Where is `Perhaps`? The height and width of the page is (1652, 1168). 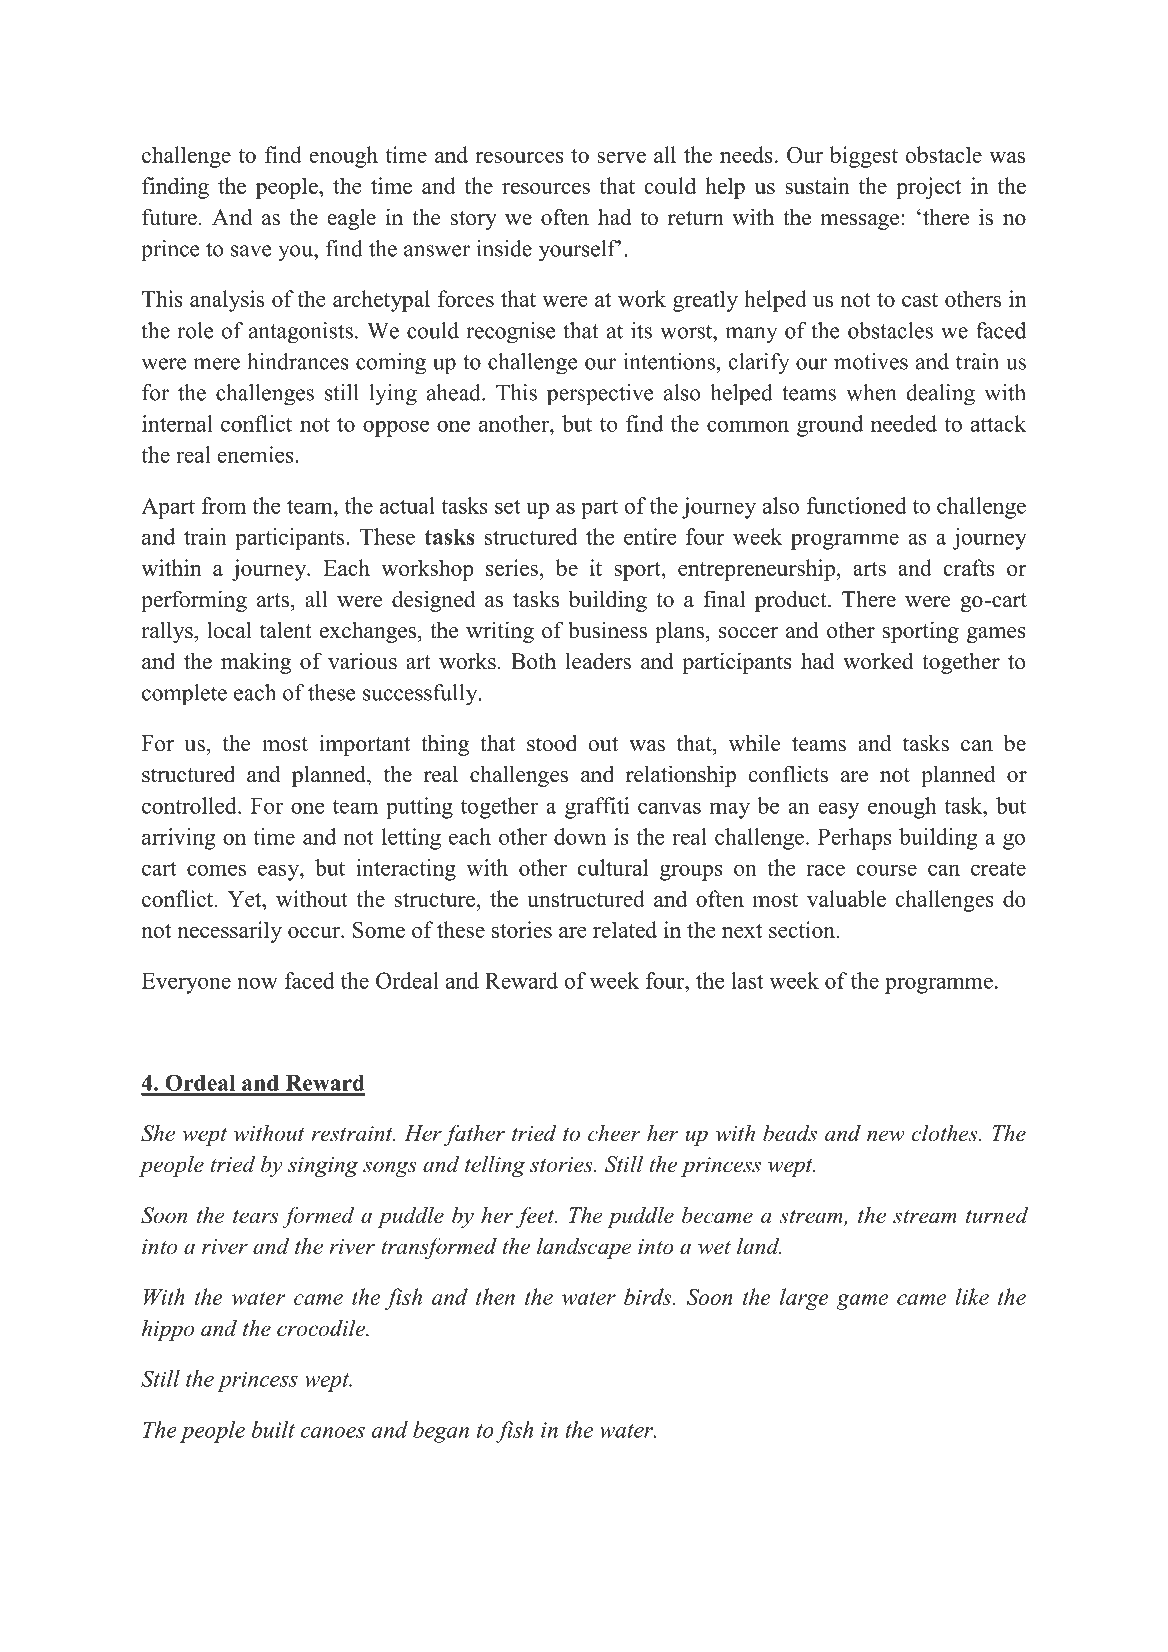 Perhaps is located at coordinates (855, 839).
